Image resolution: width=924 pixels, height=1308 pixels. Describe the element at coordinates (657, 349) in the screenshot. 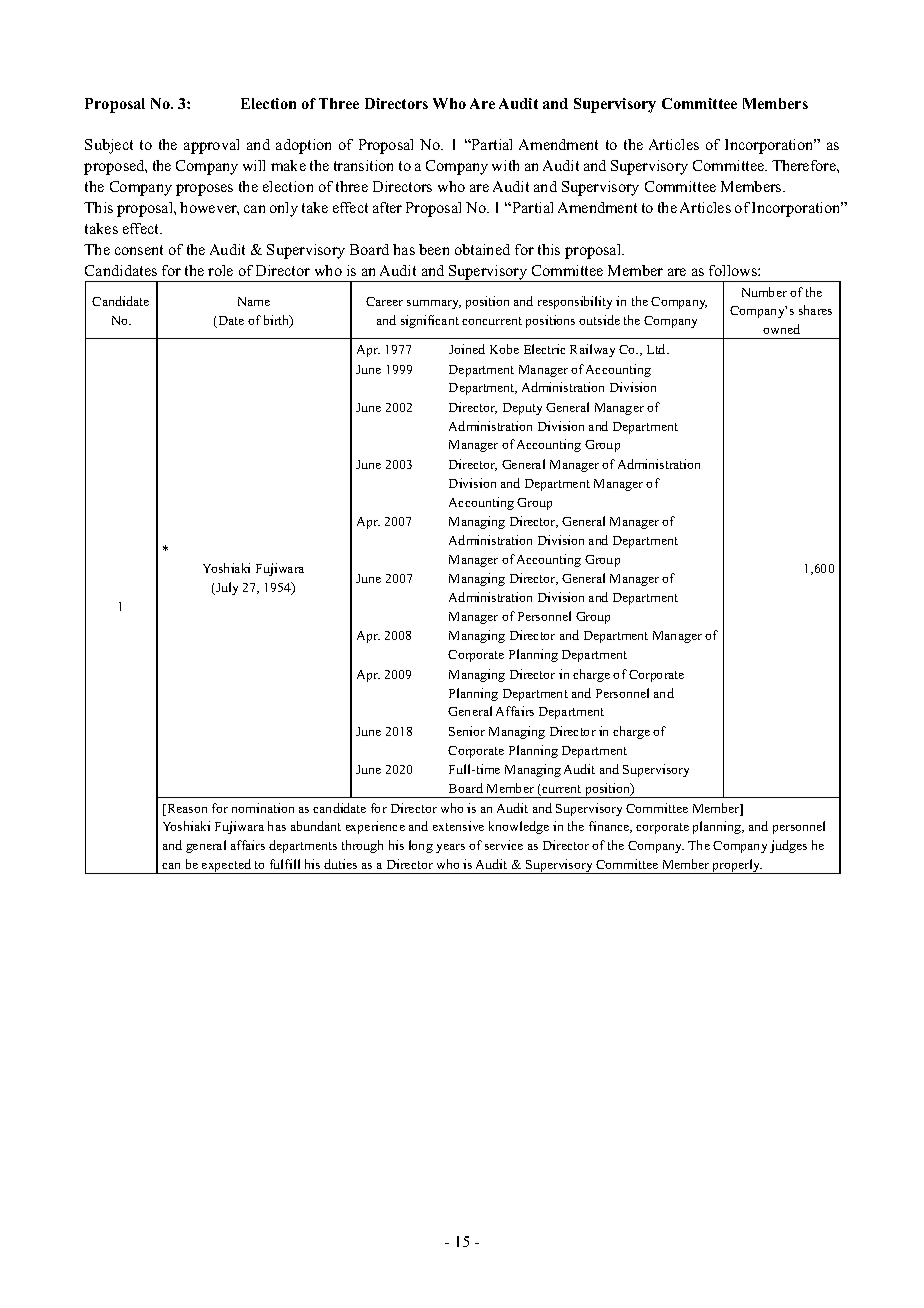

I see `Ltd` at that location.
